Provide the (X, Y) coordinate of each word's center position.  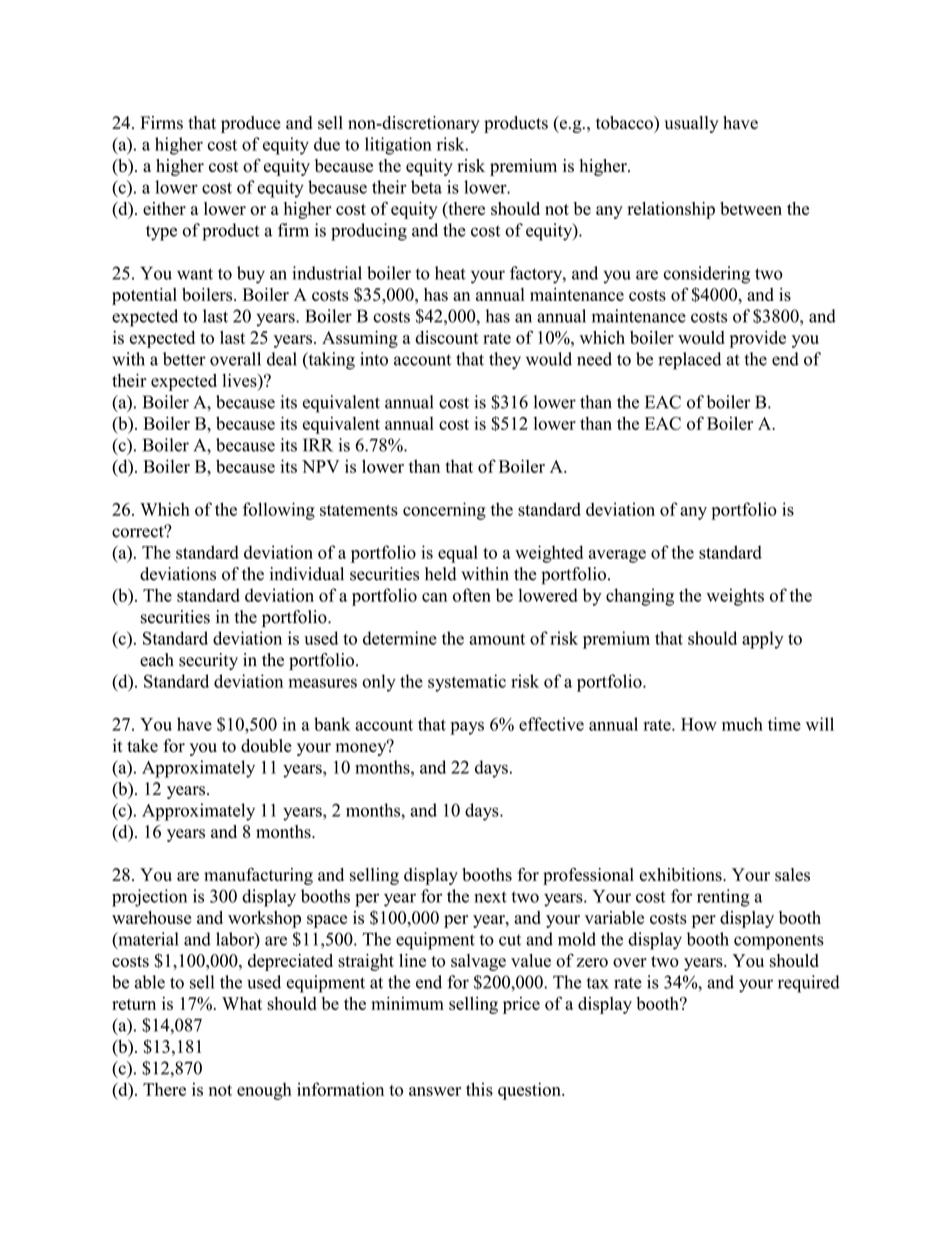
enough (264, 1091)
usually (691, 124)
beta (426, 187)
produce (251, 124)
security (208, 661)
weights (735, 597)
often (472, 595)
